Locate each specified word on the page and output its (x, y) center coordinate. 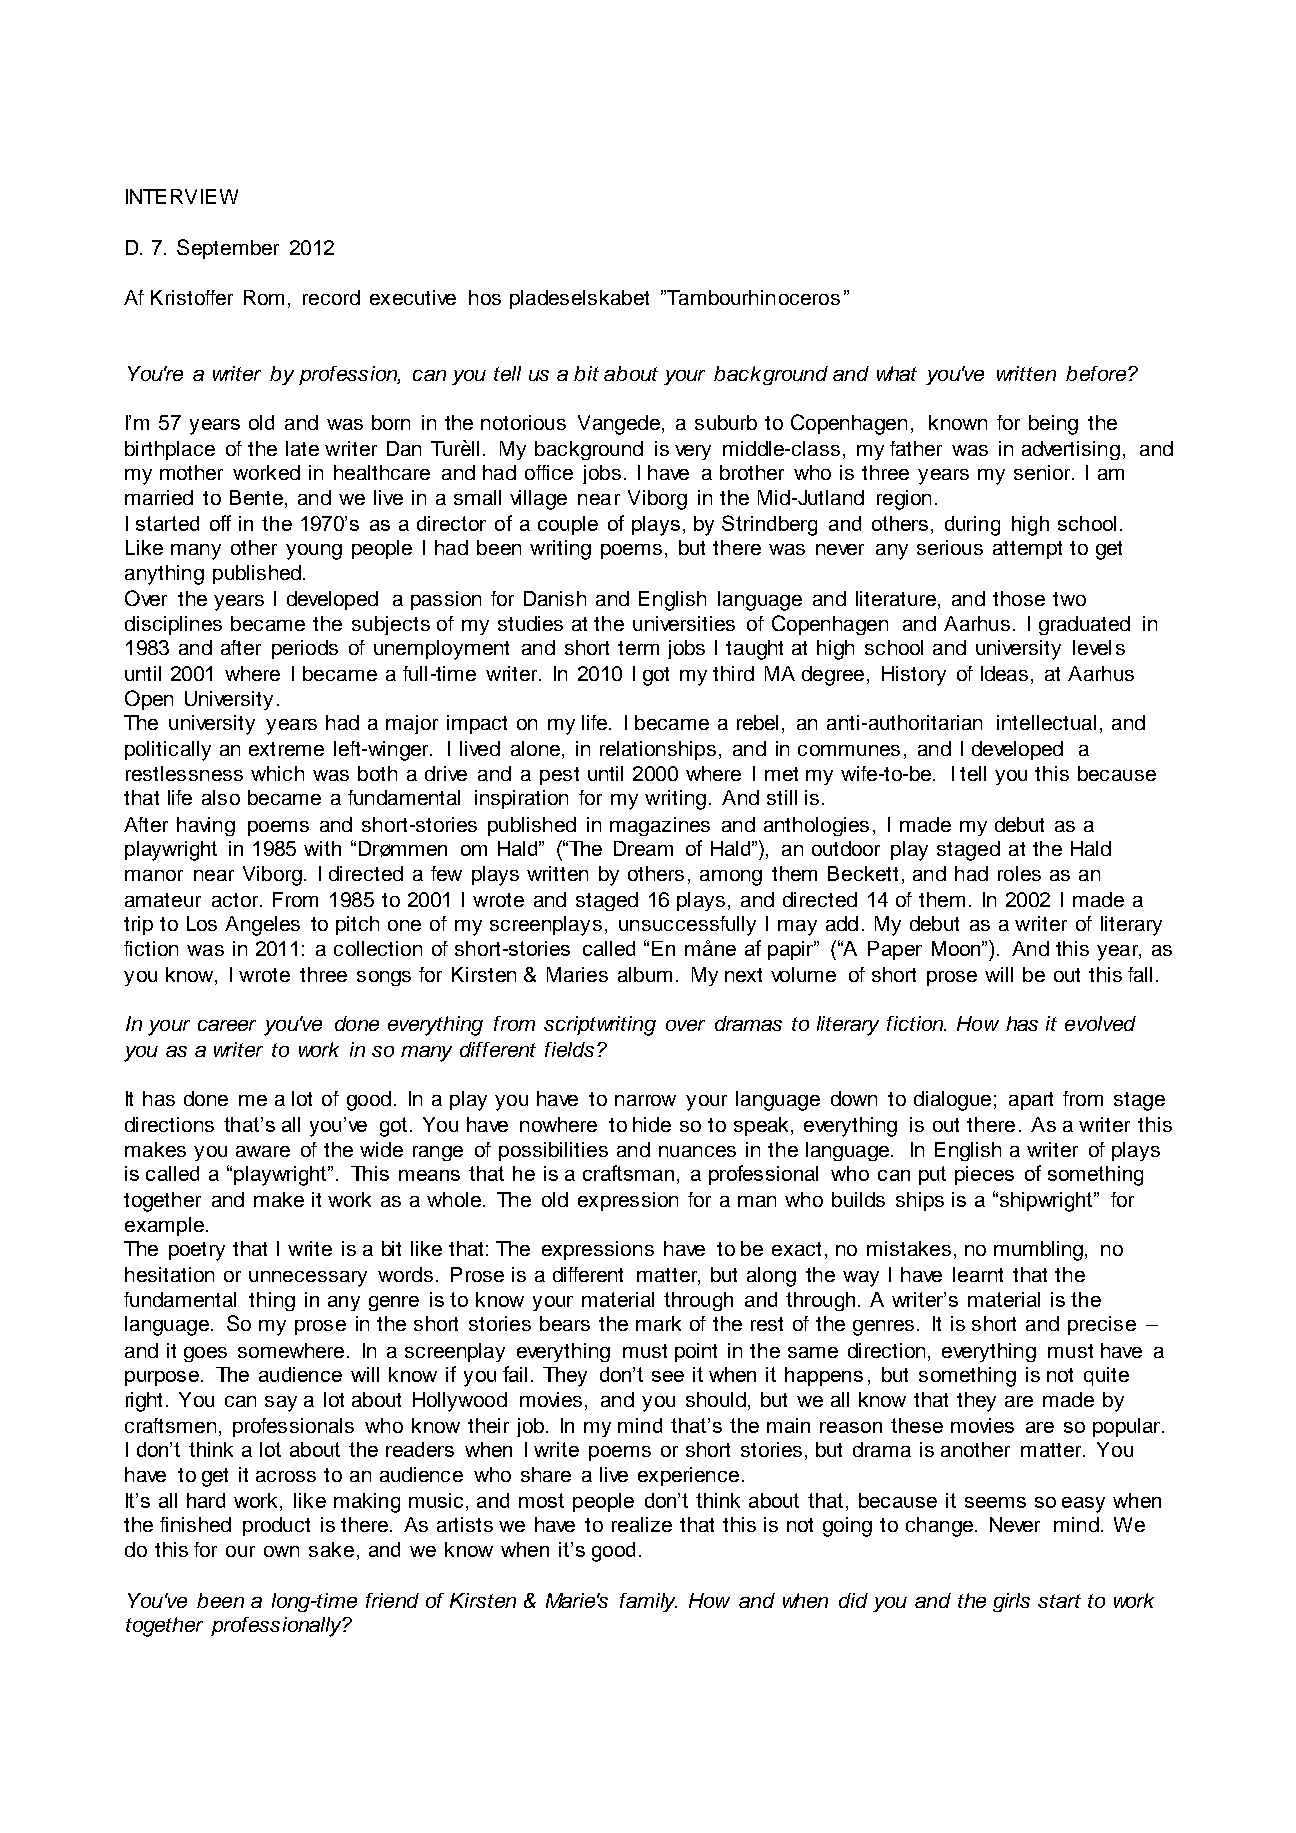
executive (413, 297)
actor (236, 900)
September (228, 249)
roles (1019, 873)
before (1097, 373)
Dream (643, 848)
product (276, 1526)
